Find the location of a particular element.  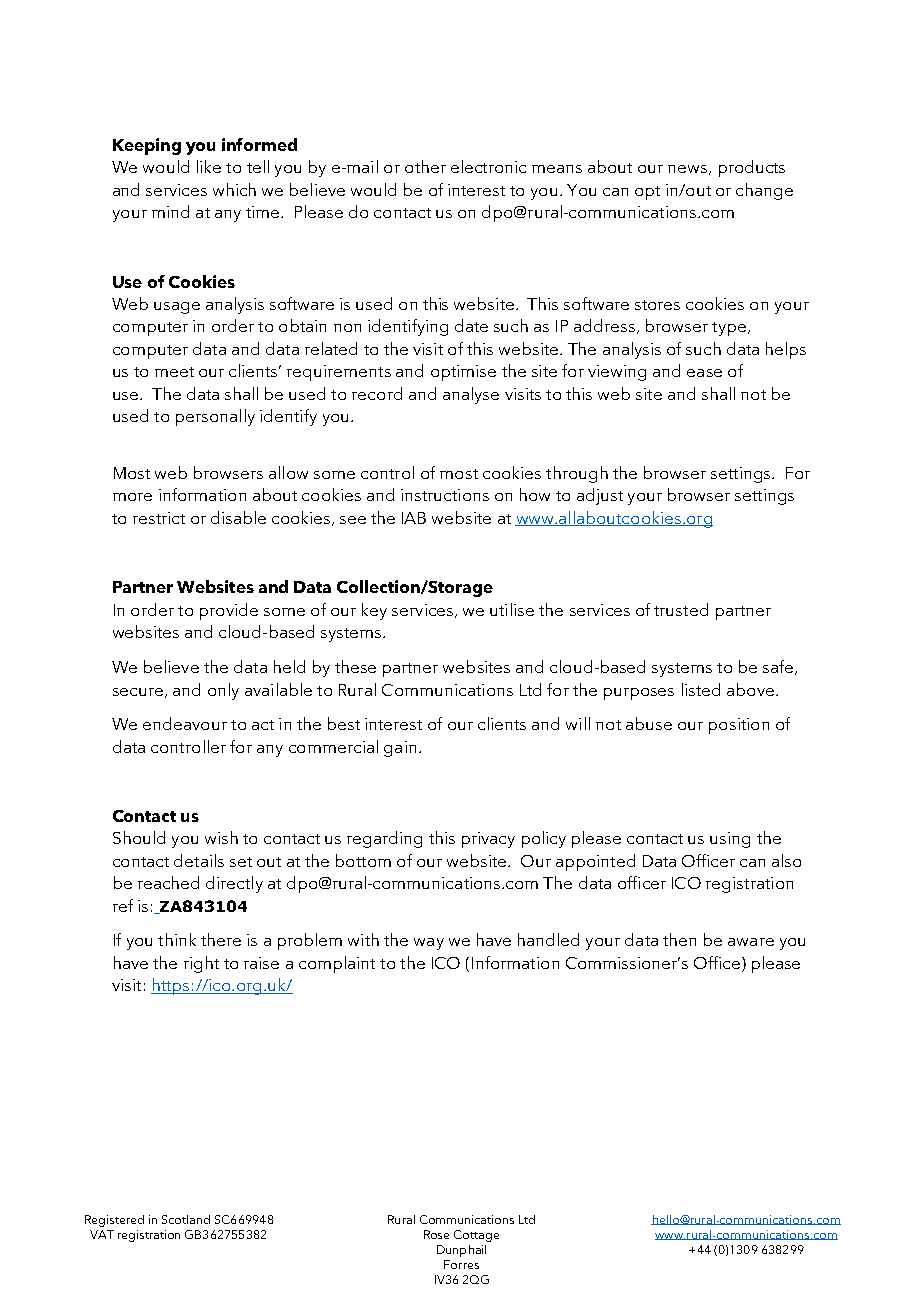

products is located at coordinates (752, 168).
